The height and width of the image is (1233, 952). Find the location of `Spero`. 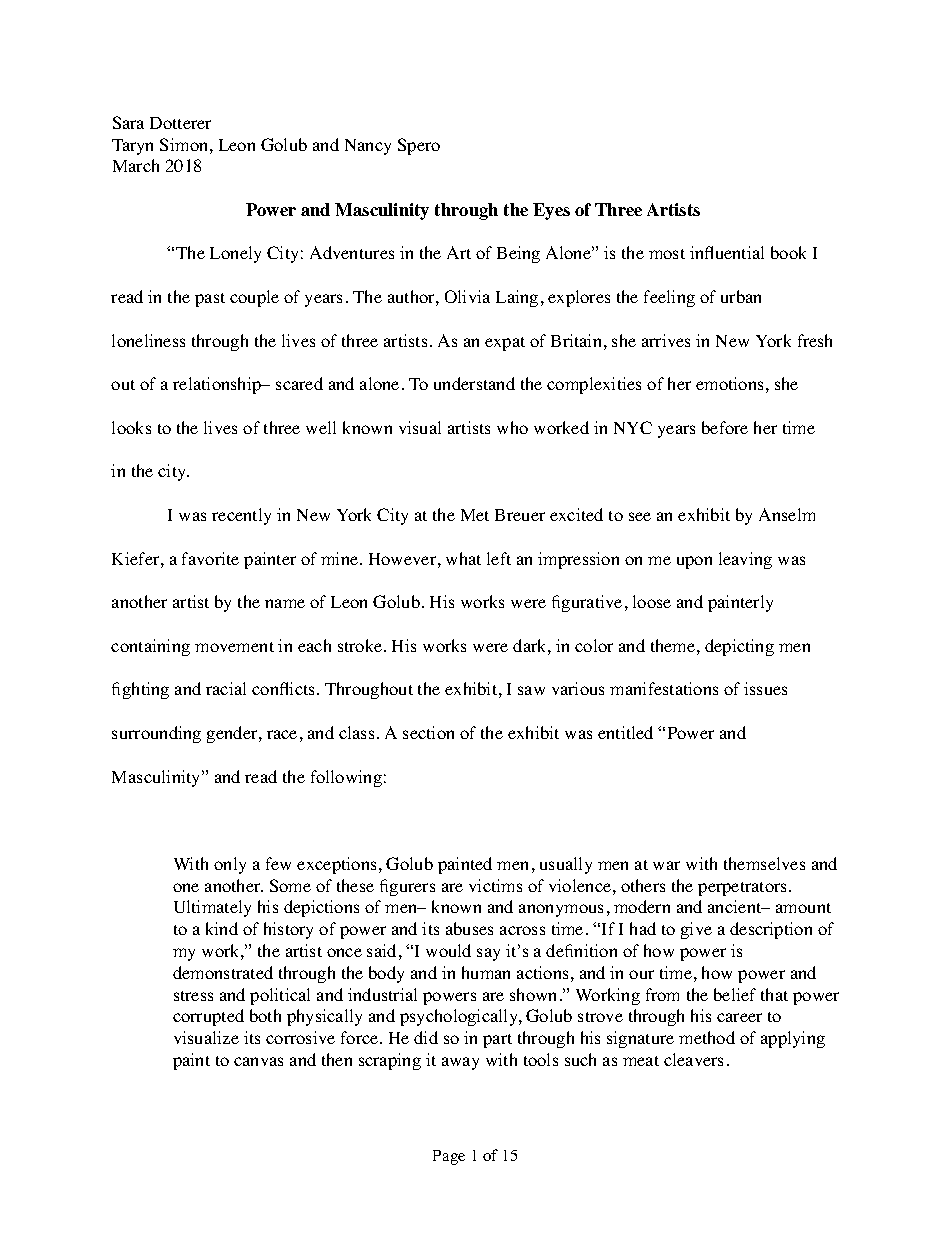

Spero is located at coordinates (419, 146).
